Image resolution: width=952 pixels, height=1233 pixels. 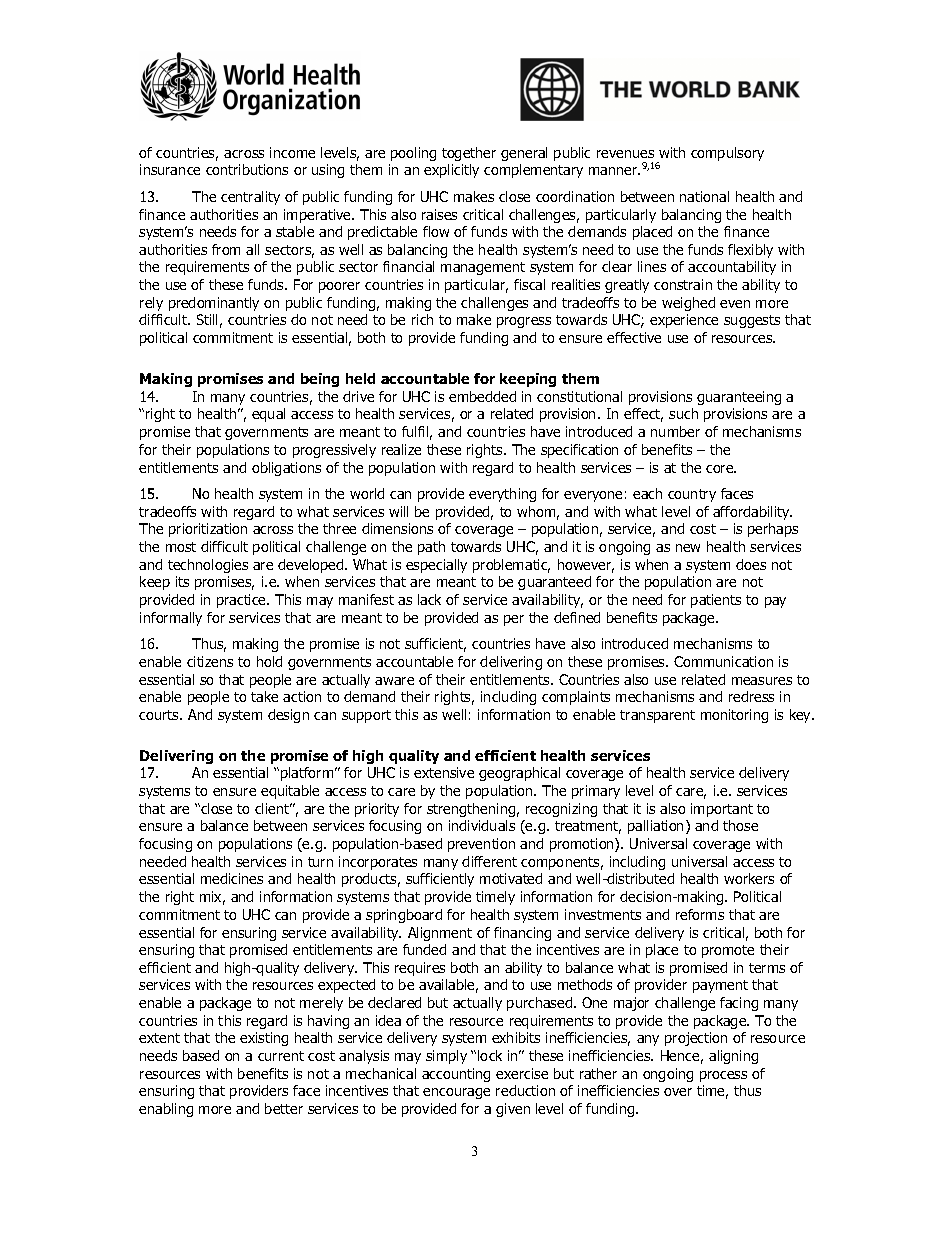 I want to click on take, so click(x=264, y=696).
